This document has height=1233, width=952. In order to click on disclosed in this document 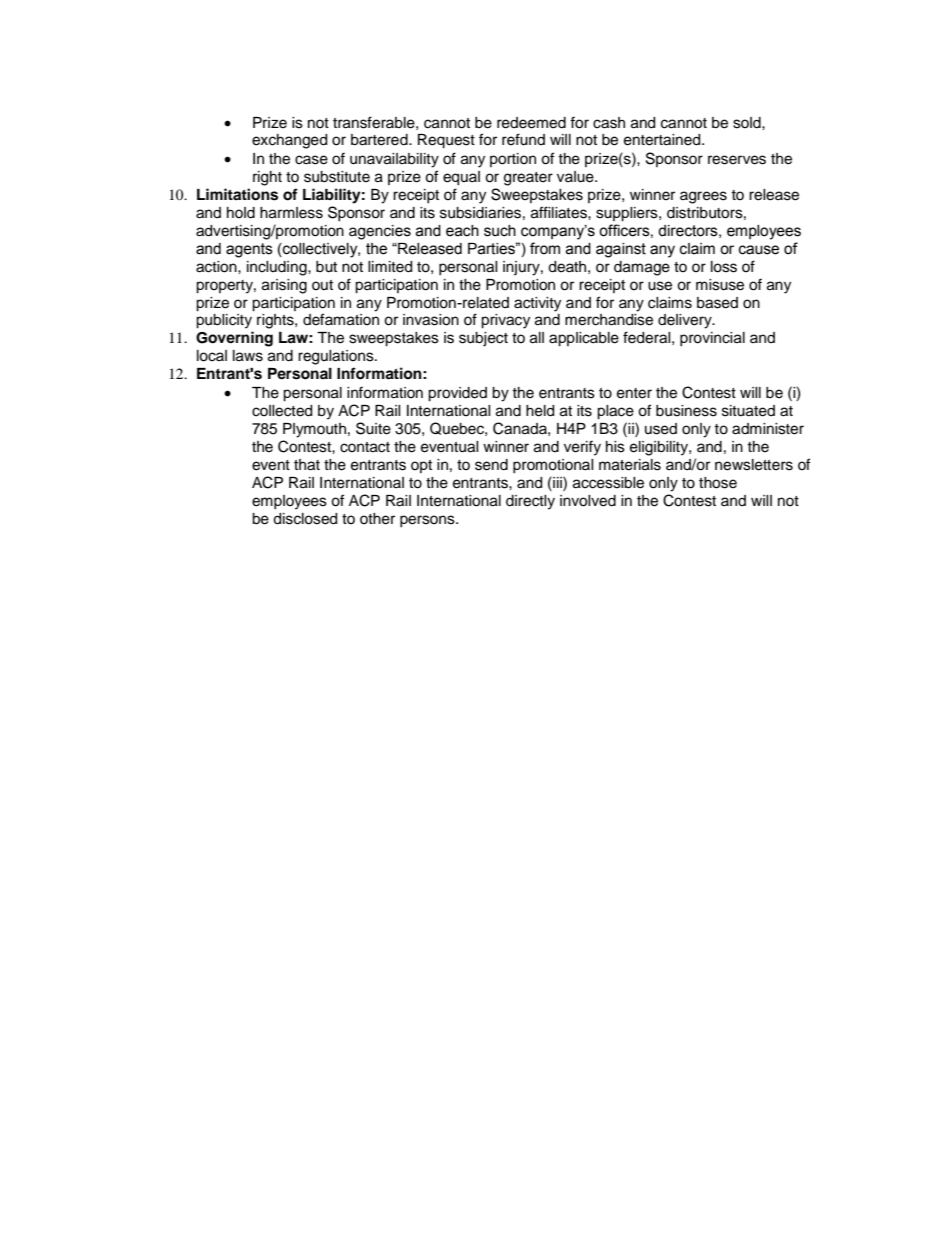, I will do `click(305, 519)`.
